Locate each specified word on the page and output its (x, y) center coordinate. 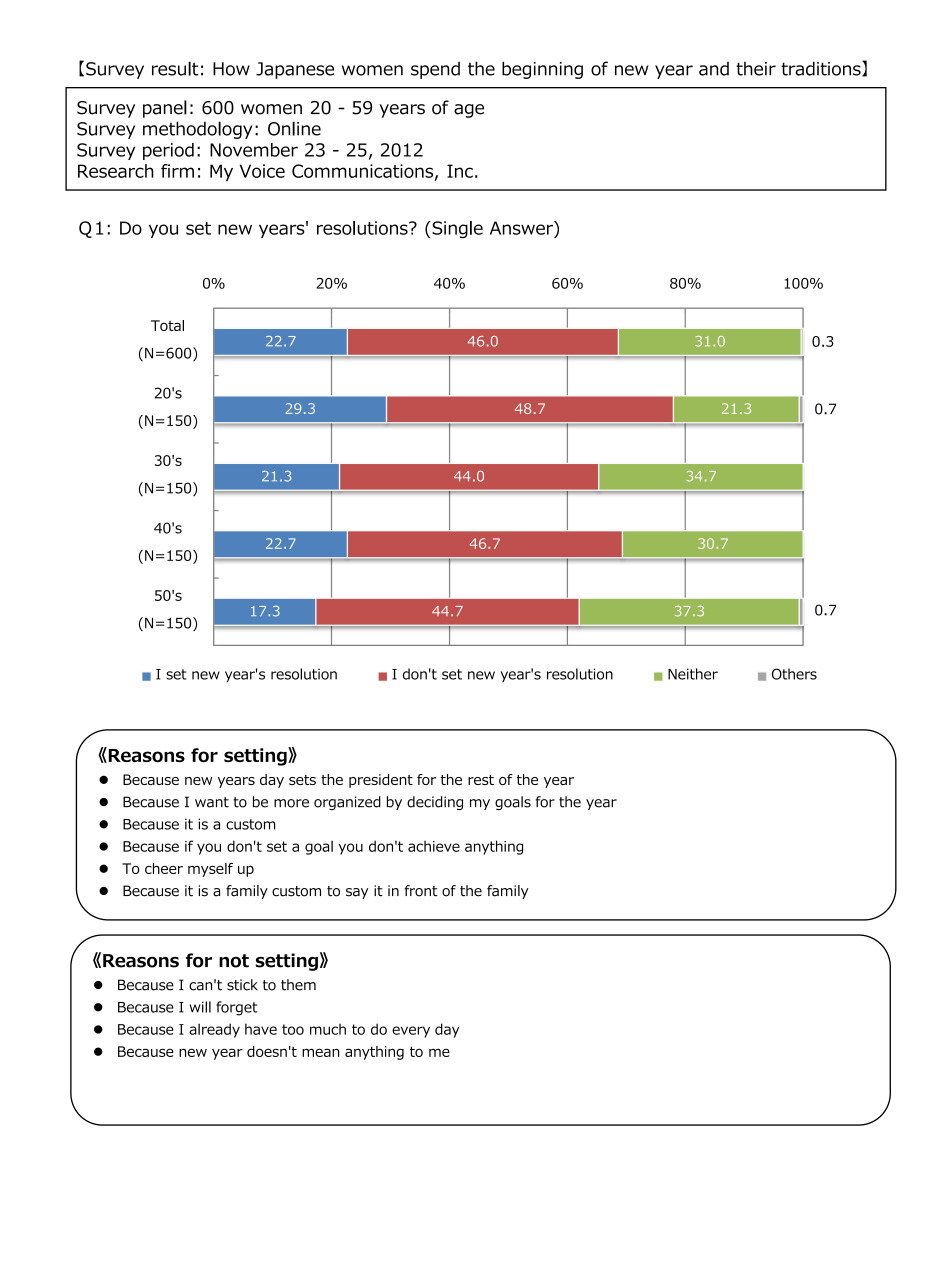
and (714, 69)
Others (794, 674)
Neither (693, 674)
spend (435, 70)
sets (302, 780)
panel (165, 109)
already (214, 1030)
